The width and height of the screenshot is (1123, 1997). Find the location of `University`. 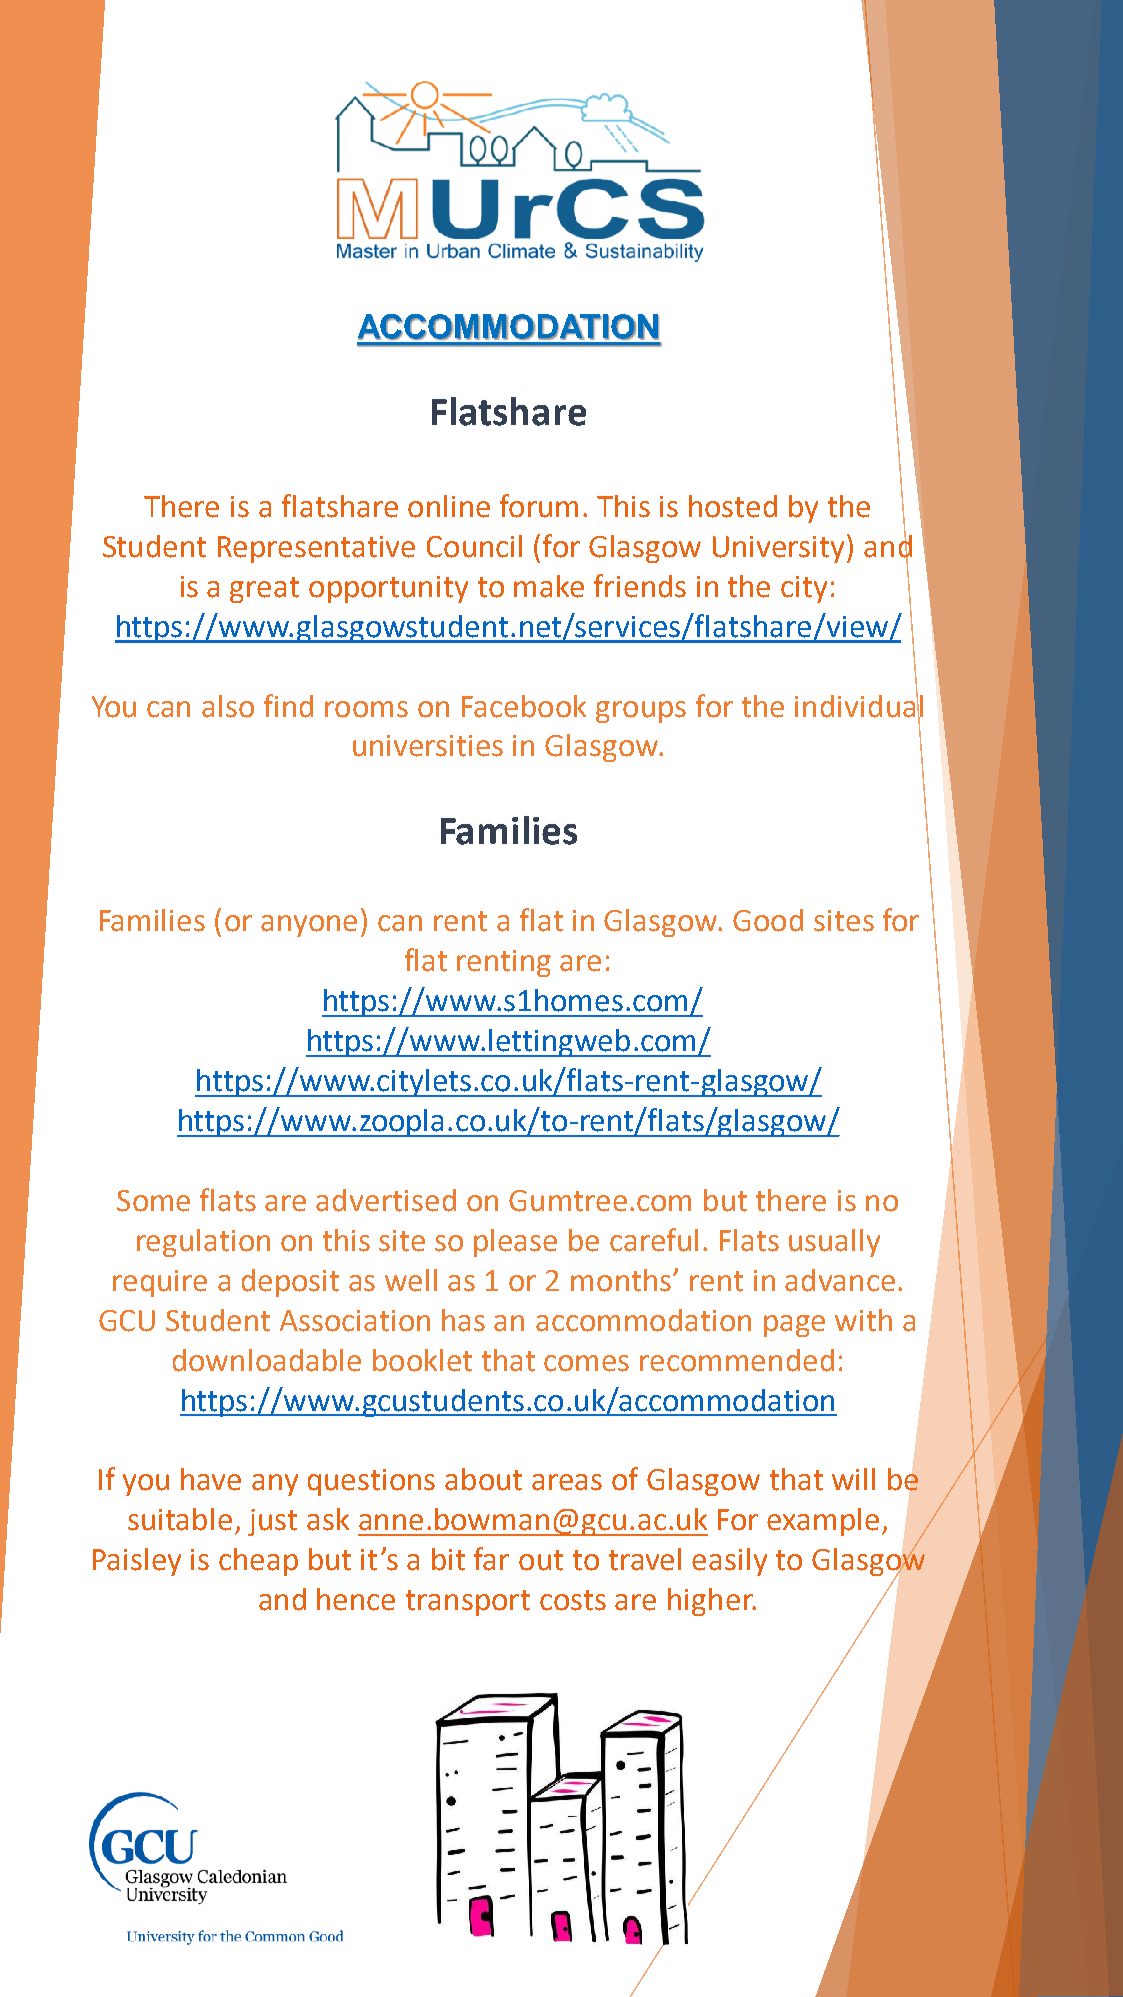

University is located at coordinates (780, 548).
